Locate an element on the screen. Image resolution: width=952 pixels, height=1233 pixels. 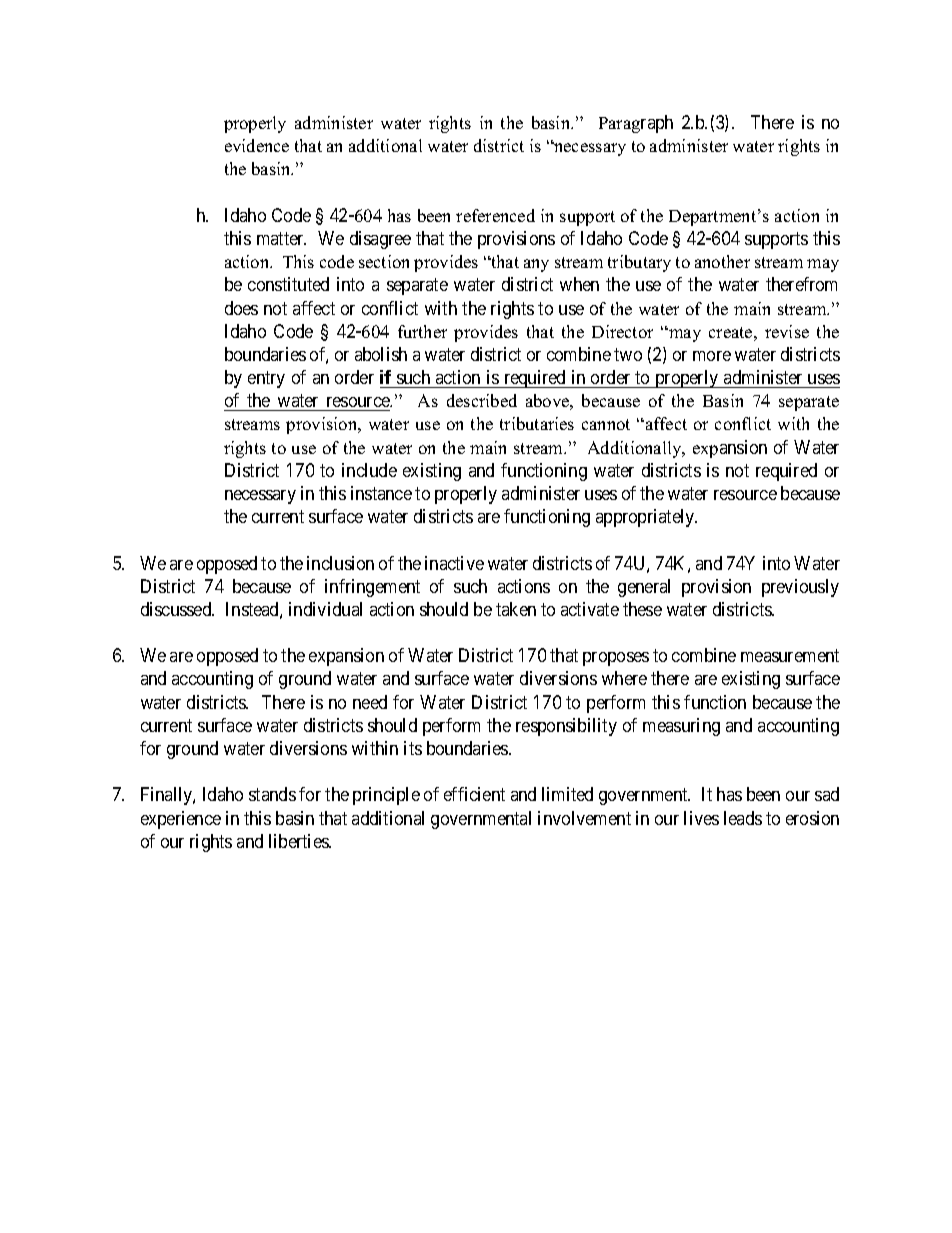
evidence is located at coordinates (257, 145).
